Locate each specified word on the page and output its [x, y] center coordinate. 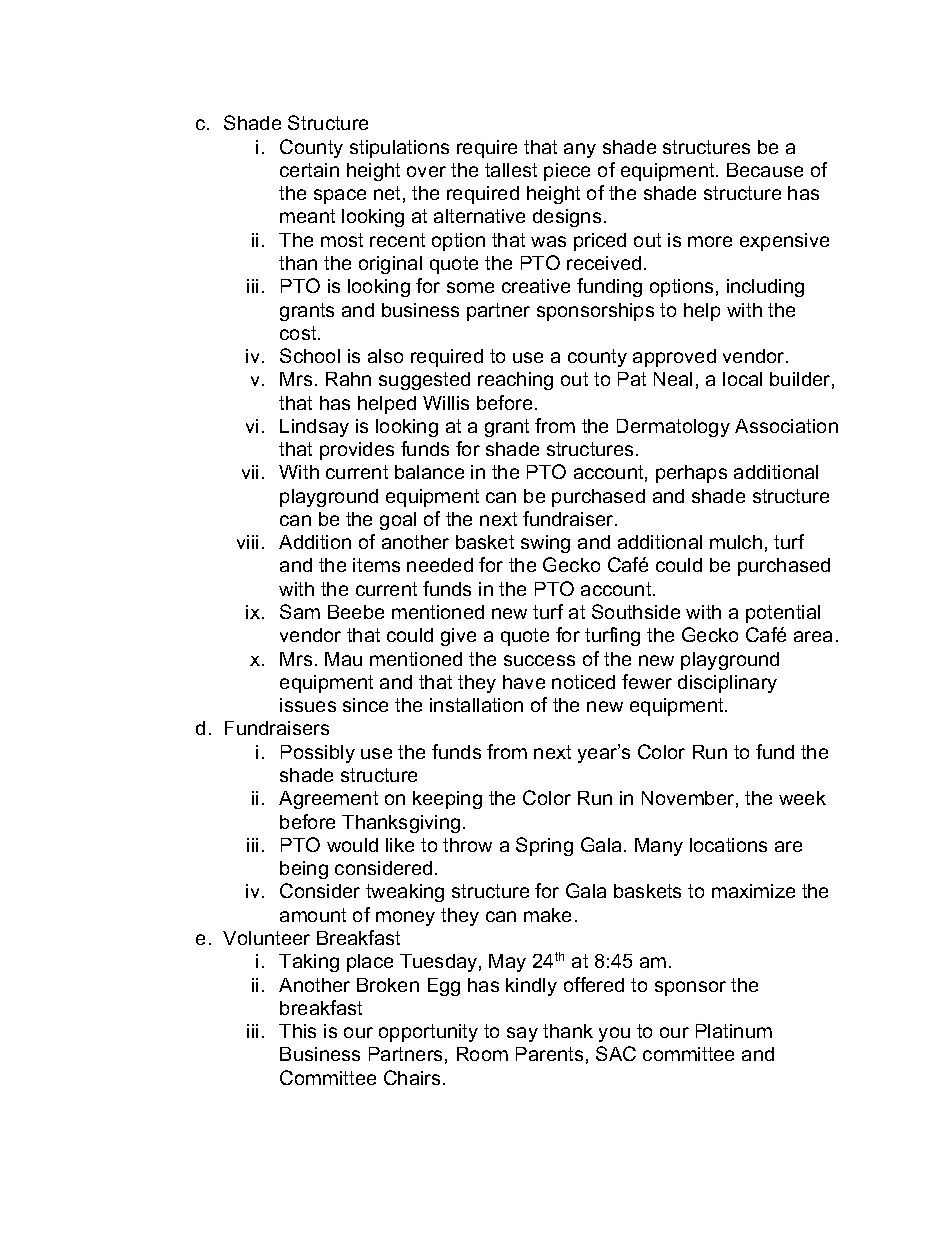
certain [309, 170]
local [742, 379]
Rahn [348, 379]
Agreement [328, 800]
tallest [511, 170]
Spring [544, 846]
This [297, 1031]
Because [765, 170]
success [539, 660]
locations [728, 845]
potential [783, 614]
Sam [300, 611]
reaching [515, 381]
